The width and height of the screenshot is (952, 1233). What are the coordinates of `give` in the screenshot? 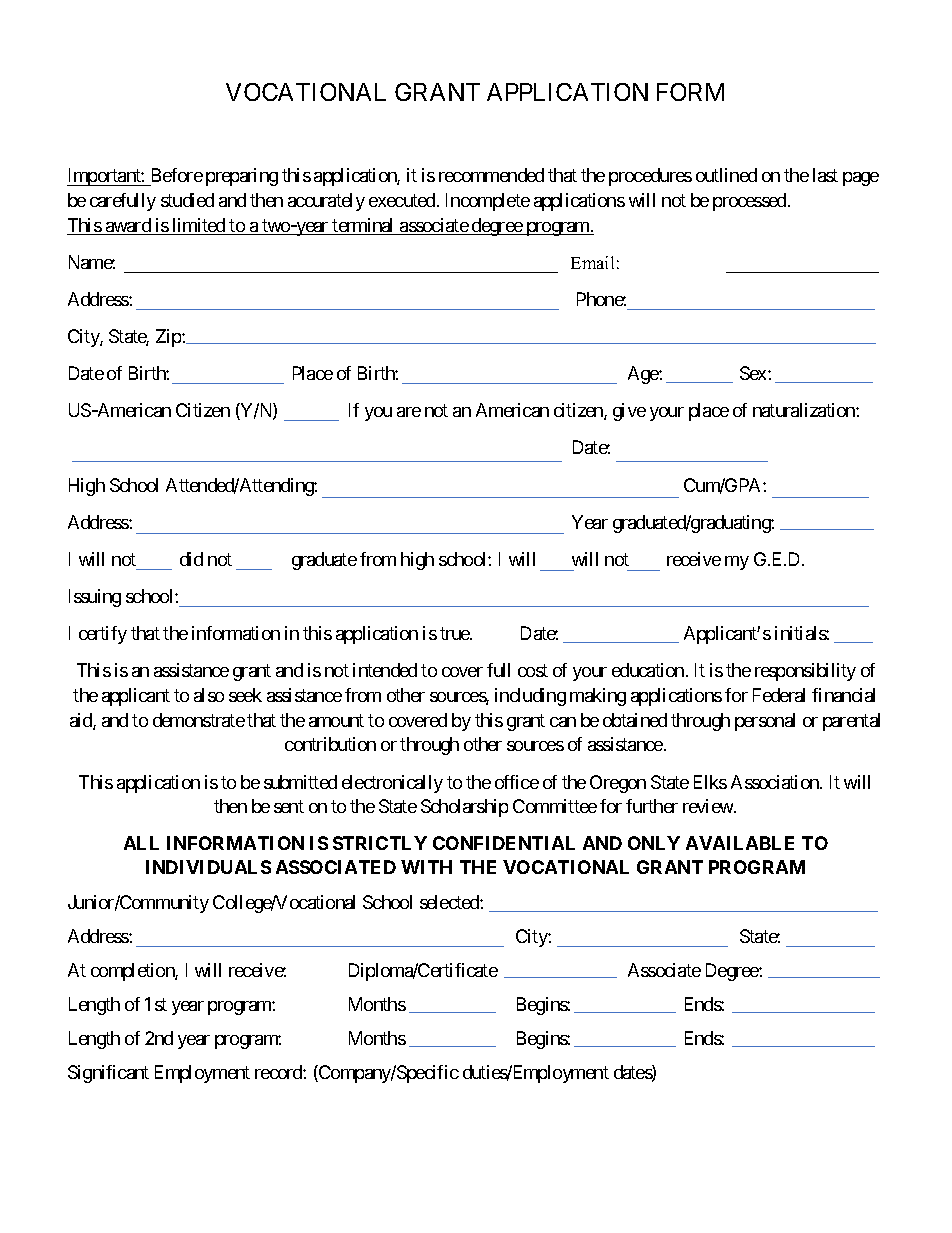 It's located at (629, 412).
